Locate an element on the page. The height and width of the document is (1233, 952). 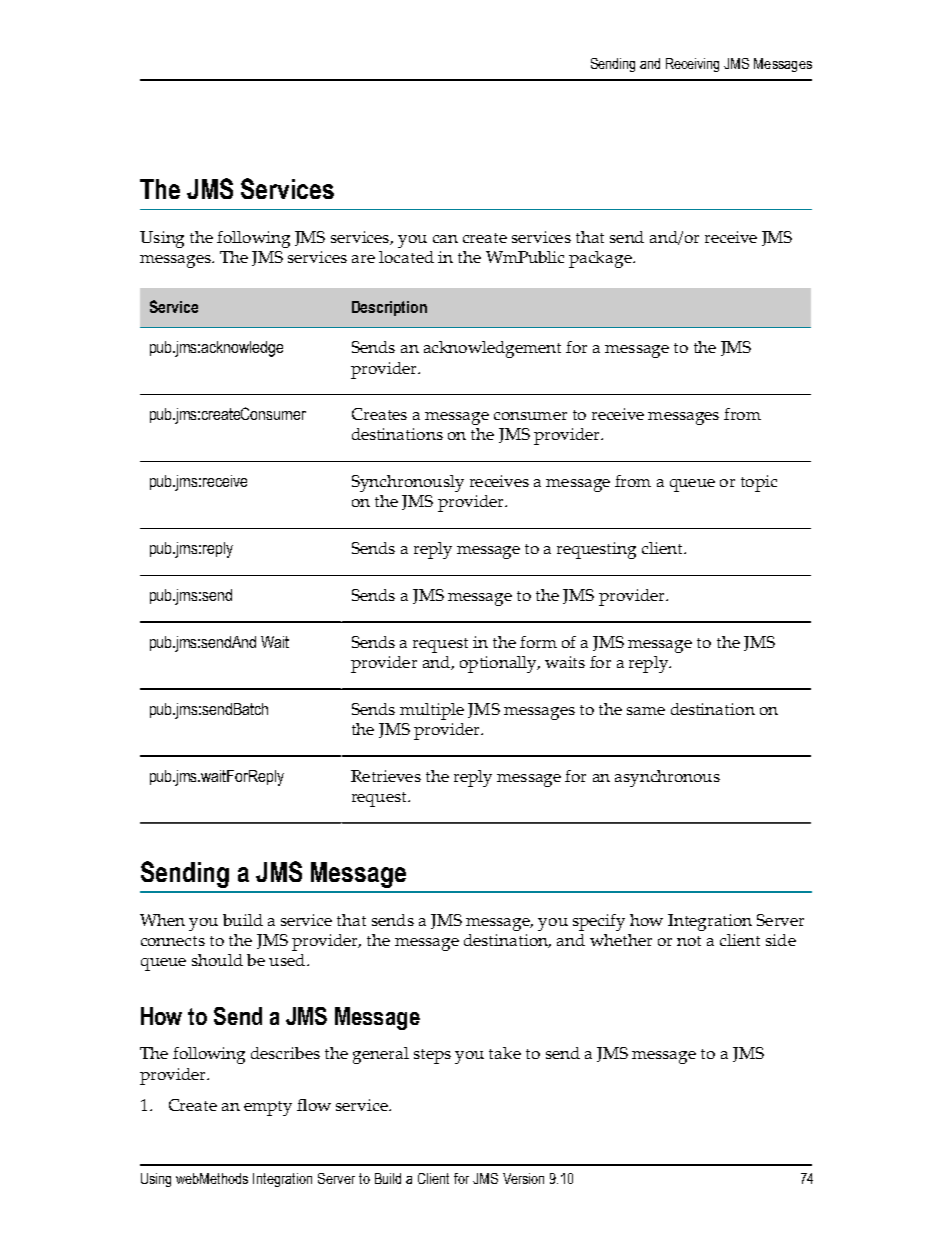
can is located at coordinates (445, 239).
